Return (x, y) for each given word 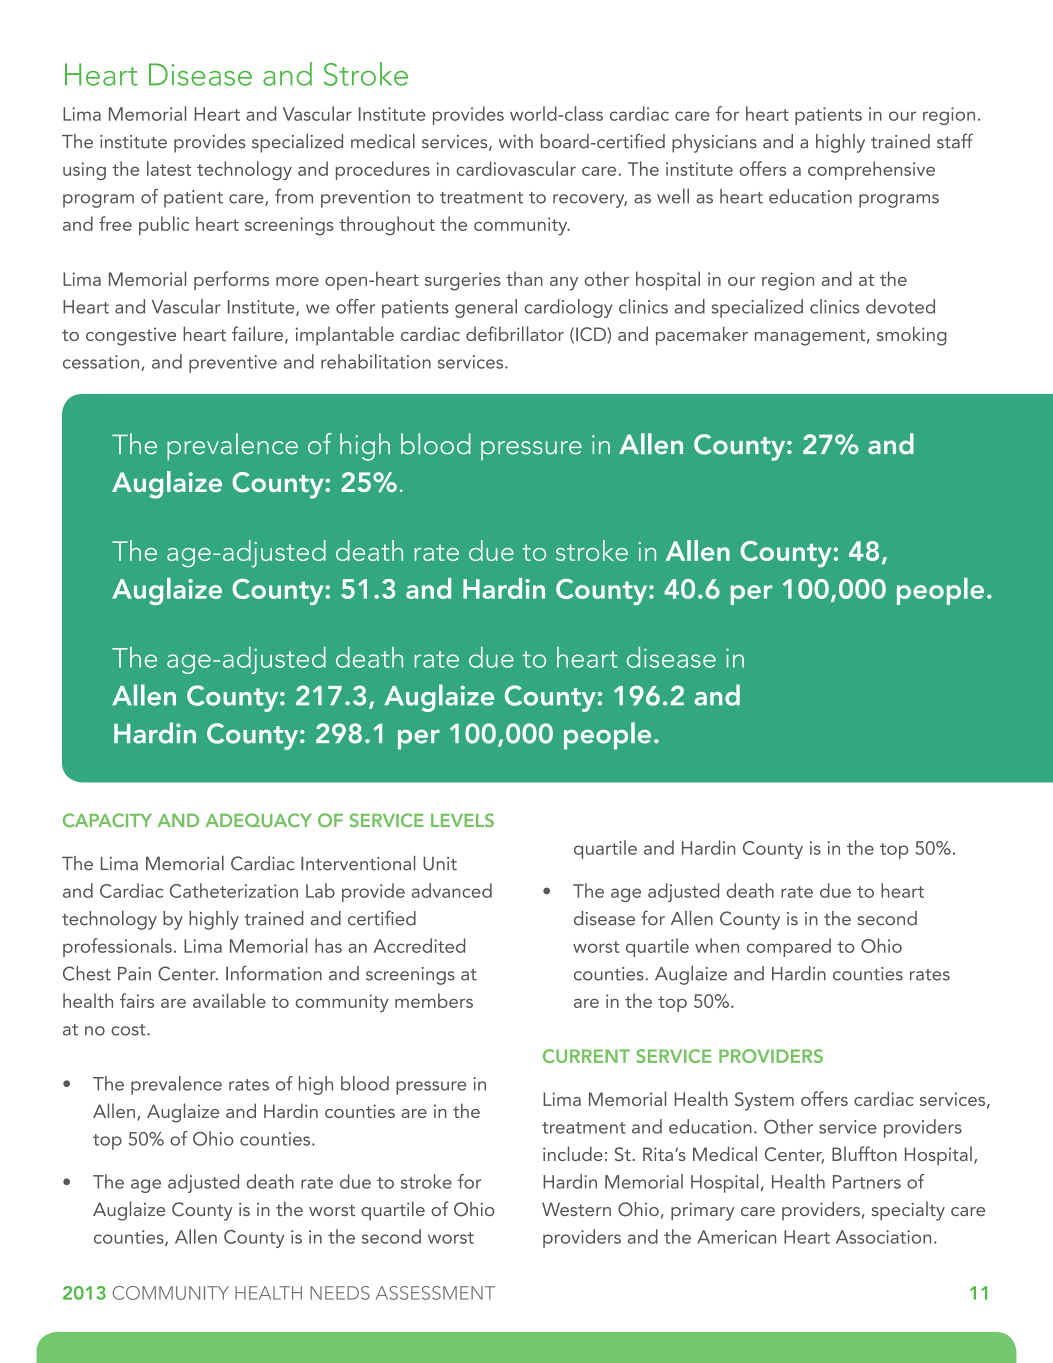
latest (169, 168)
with (516, 141)
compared (789, 947)
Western (576, 1209)
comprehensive (871, 170)
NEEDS (340, 1293)
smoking (912, 336)
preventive (233, 364)
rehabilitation (376, 361)
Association (883, 1237)
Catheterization (234, 890)
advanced (452, 890)
